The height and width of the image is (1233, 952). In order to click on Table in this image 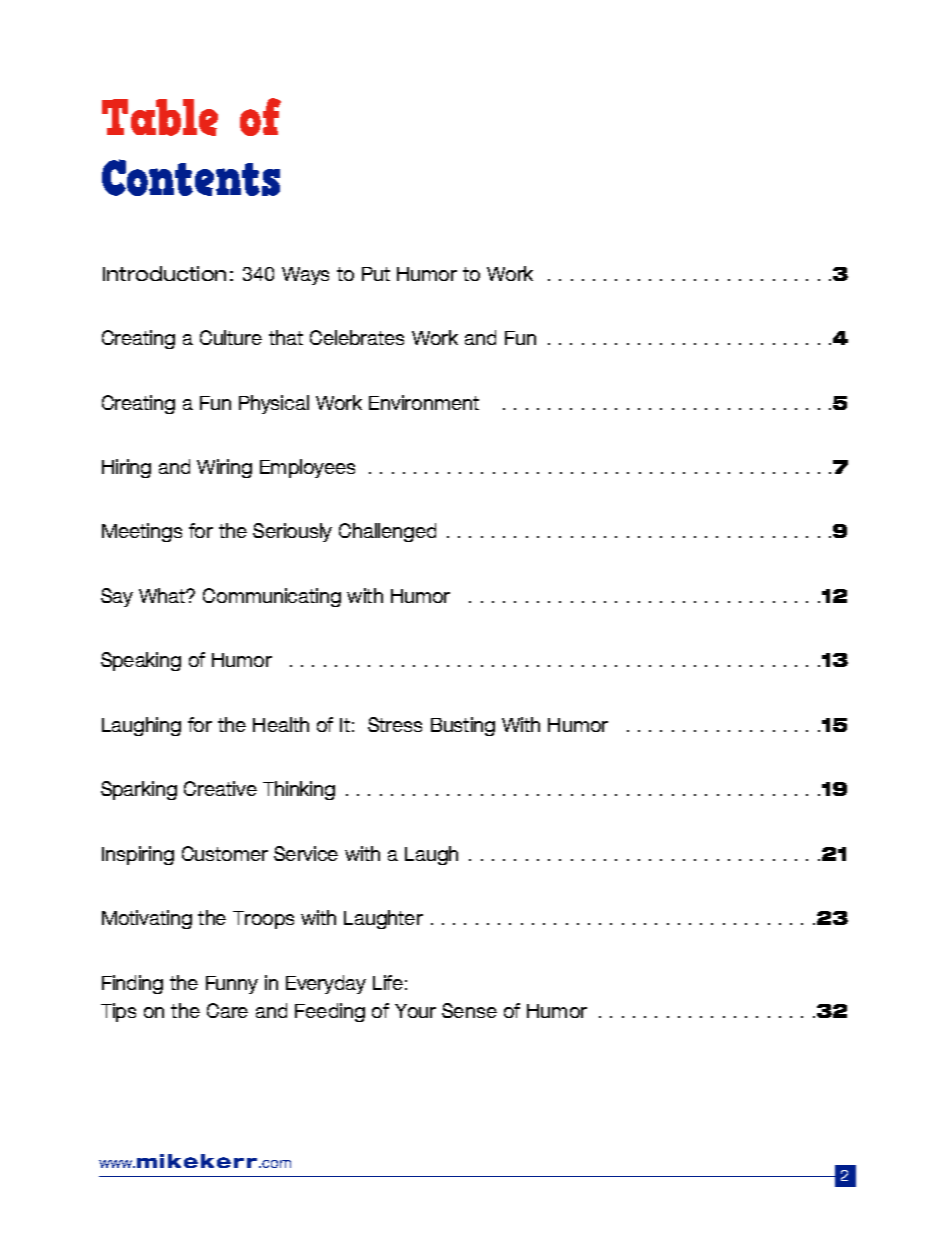, I will do `click(160, 117)`.
